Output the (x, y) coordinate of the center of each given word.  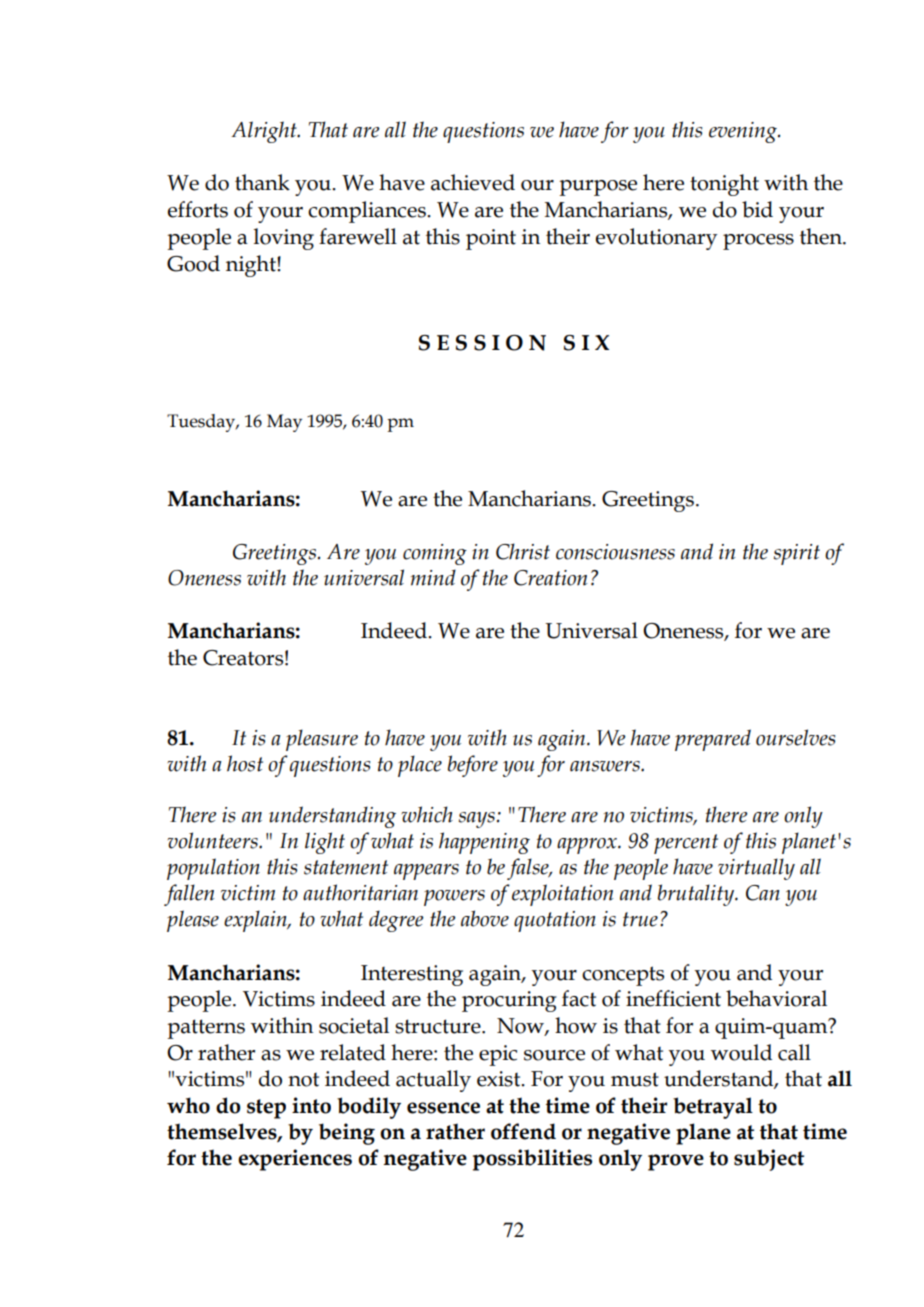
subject (769, 1160)
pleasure (322, 740)
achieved (473, 182)
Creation (550, 578)
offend (523, 1131)
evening (744, 132)
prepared (713, 740)
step (266, 1109)
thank (262, 182)
